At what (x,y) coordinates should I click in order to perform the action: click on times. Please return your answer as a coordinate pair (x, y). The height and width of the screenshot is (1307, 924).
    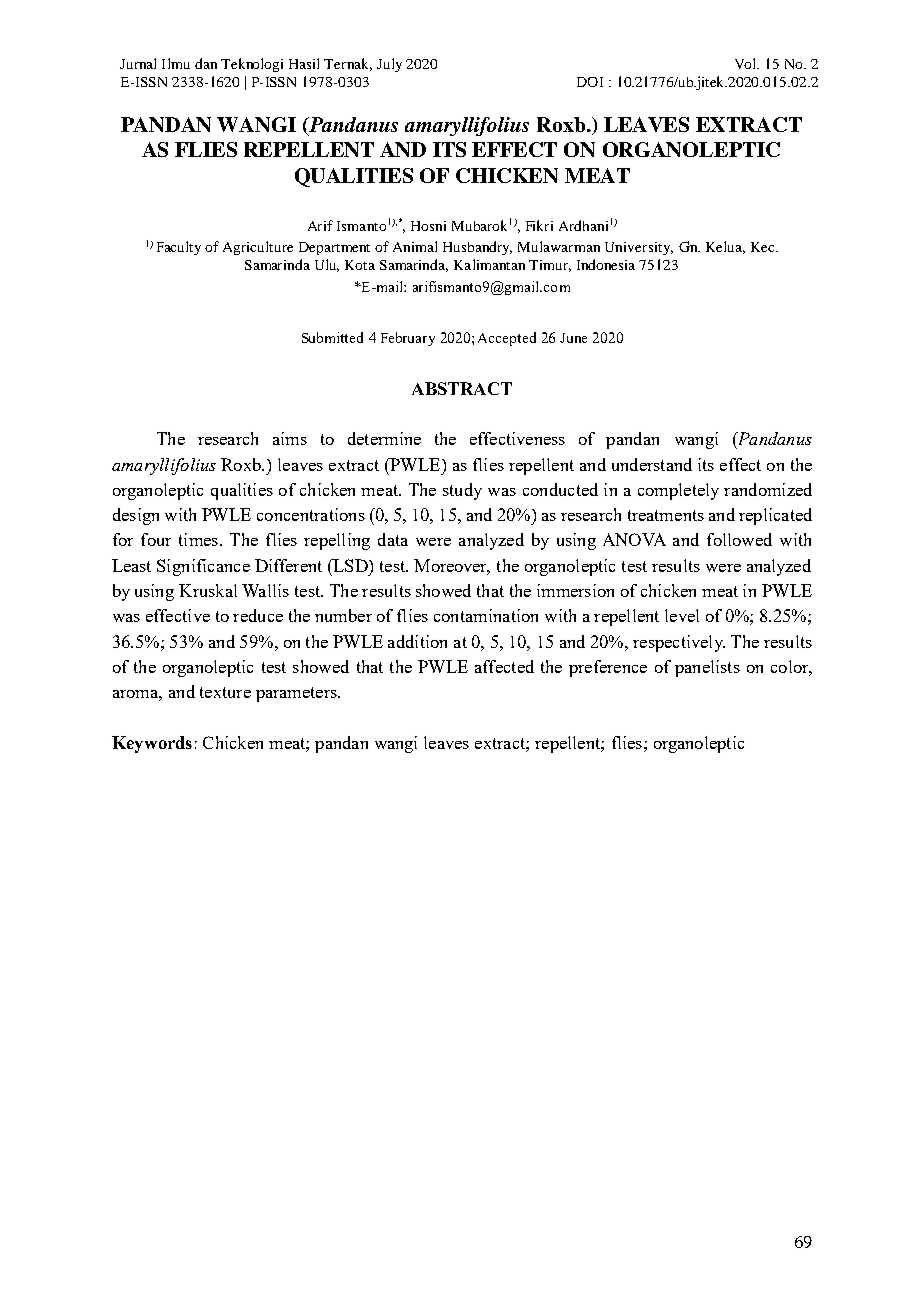
    Looking at the image, I should click on (198, 539).
